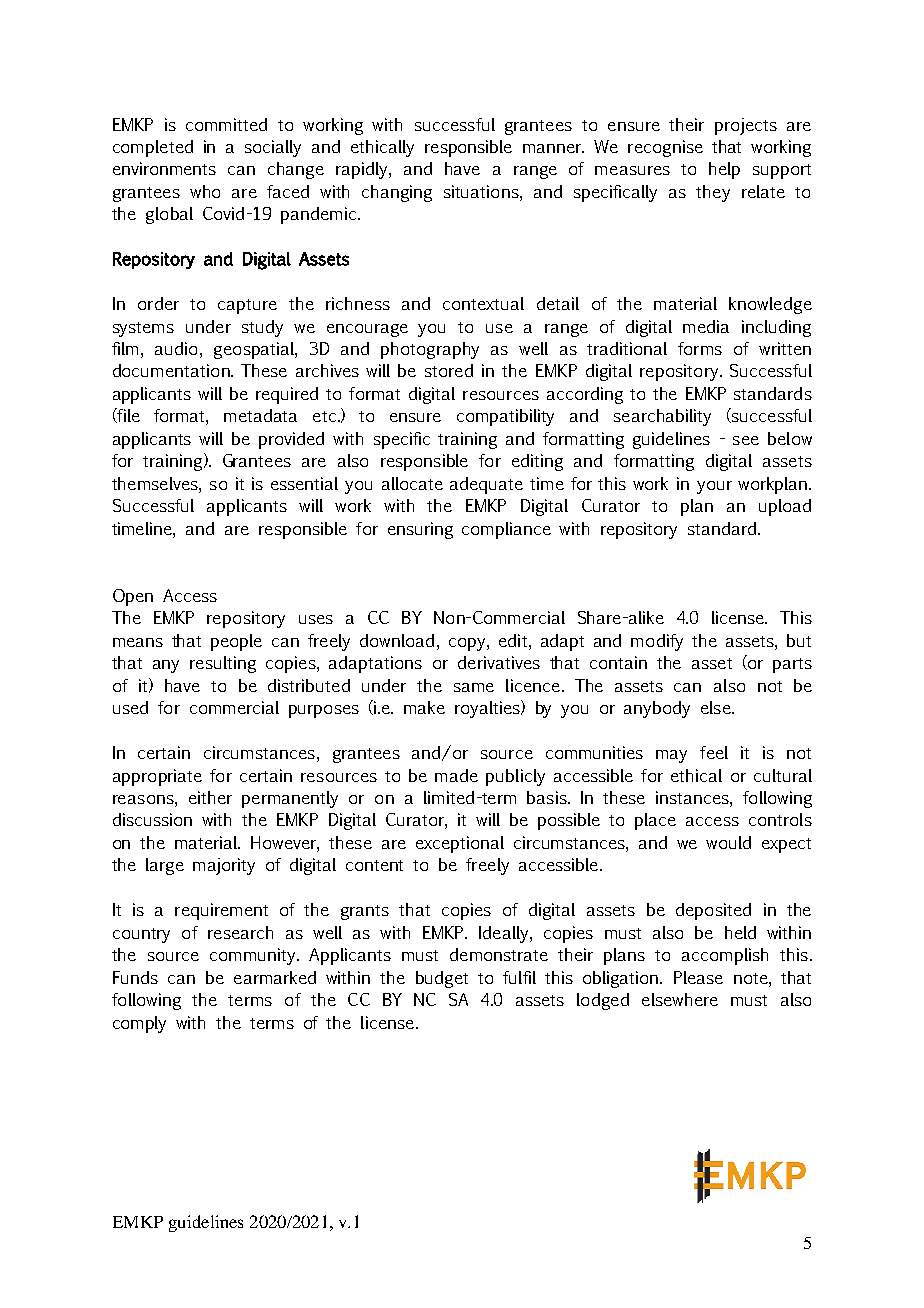 The width and height of the screenshot is (924, 1308). I want to click on situations, so click(482, 191).
